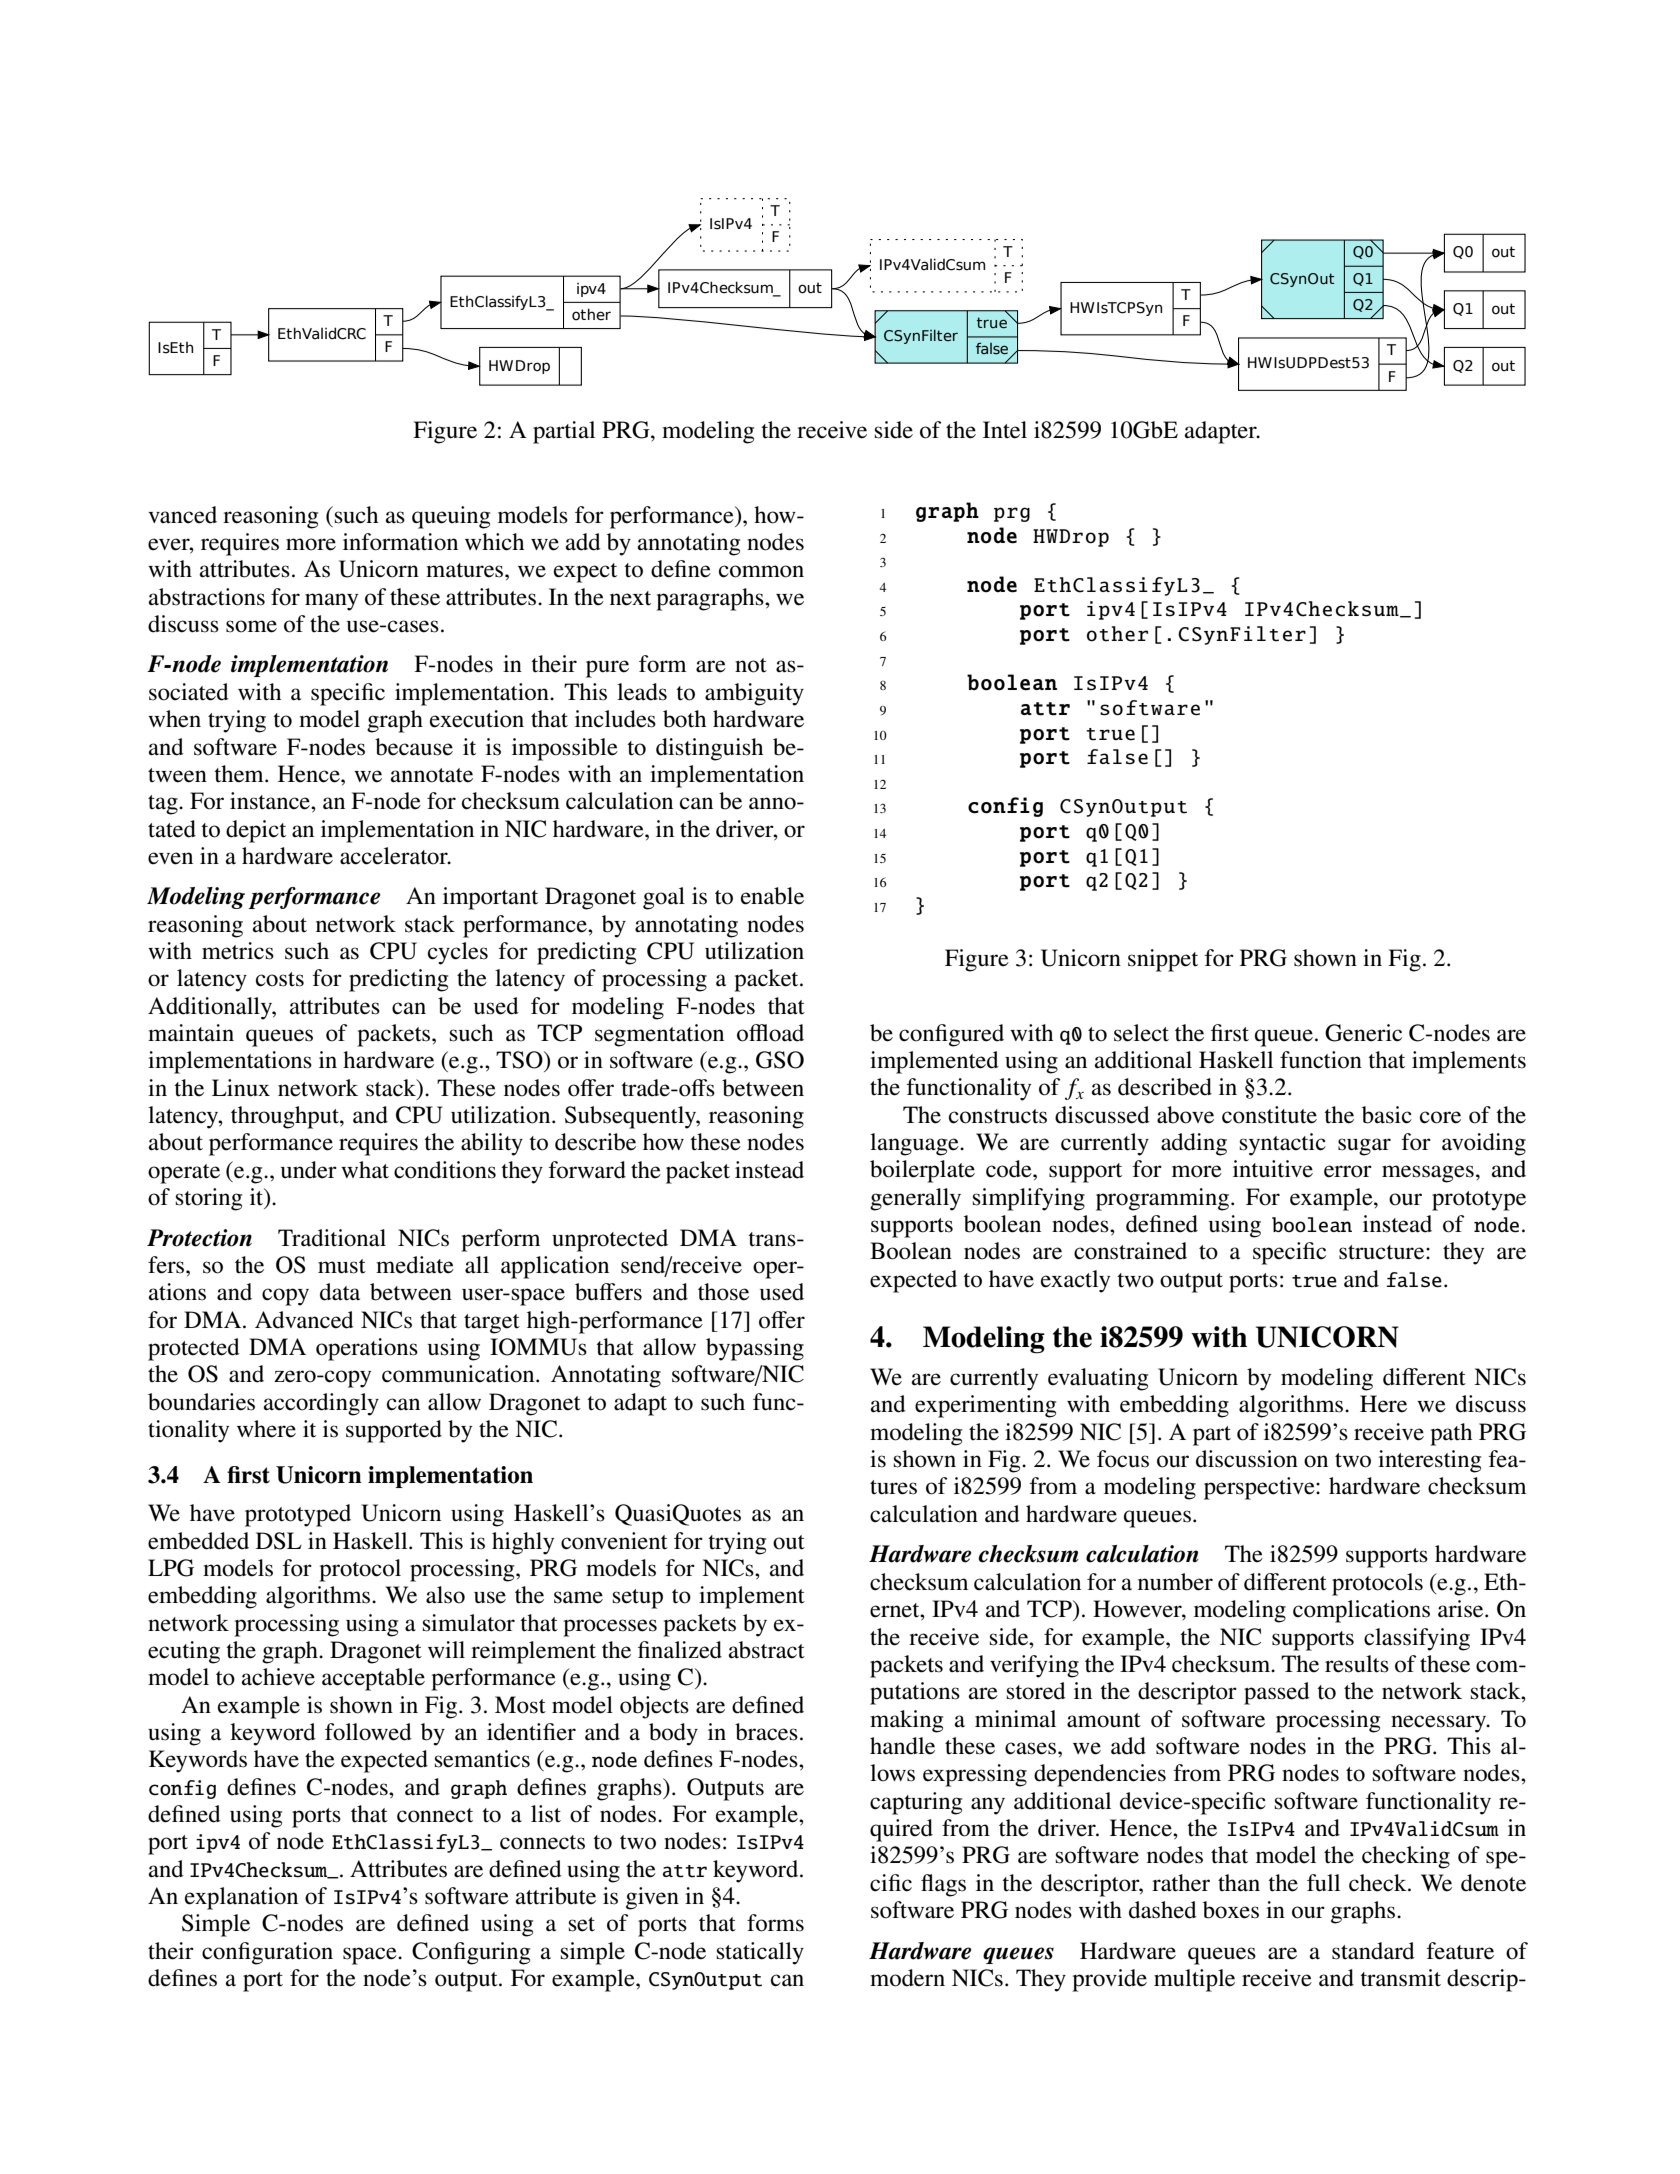 This page has height=2174, width=1680. I want to click on Traditional, so click(332, 1238).
